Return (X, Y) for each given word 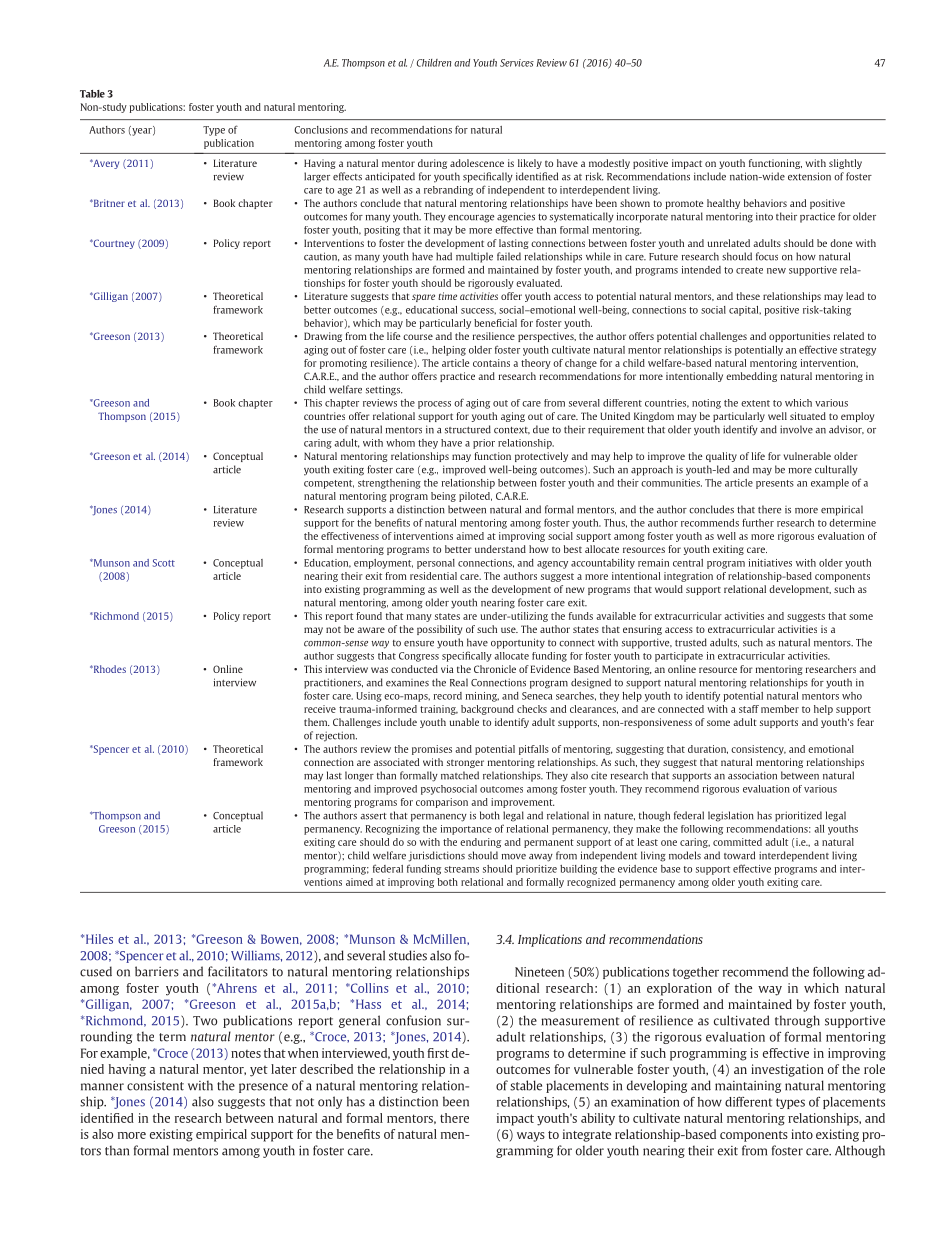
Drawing (323, 337)
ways (531, 1137)
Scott (164, 563)
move (514, 857)
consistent (155, 1085)
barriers (157, 971)
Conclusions (321, 130)
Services (517, 63)
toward (739, 855)
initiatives (770, 563)
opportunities (799, 337)
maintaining (748, 1087)
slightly (845, 164)
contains (491, 363)
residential (433, 576)
